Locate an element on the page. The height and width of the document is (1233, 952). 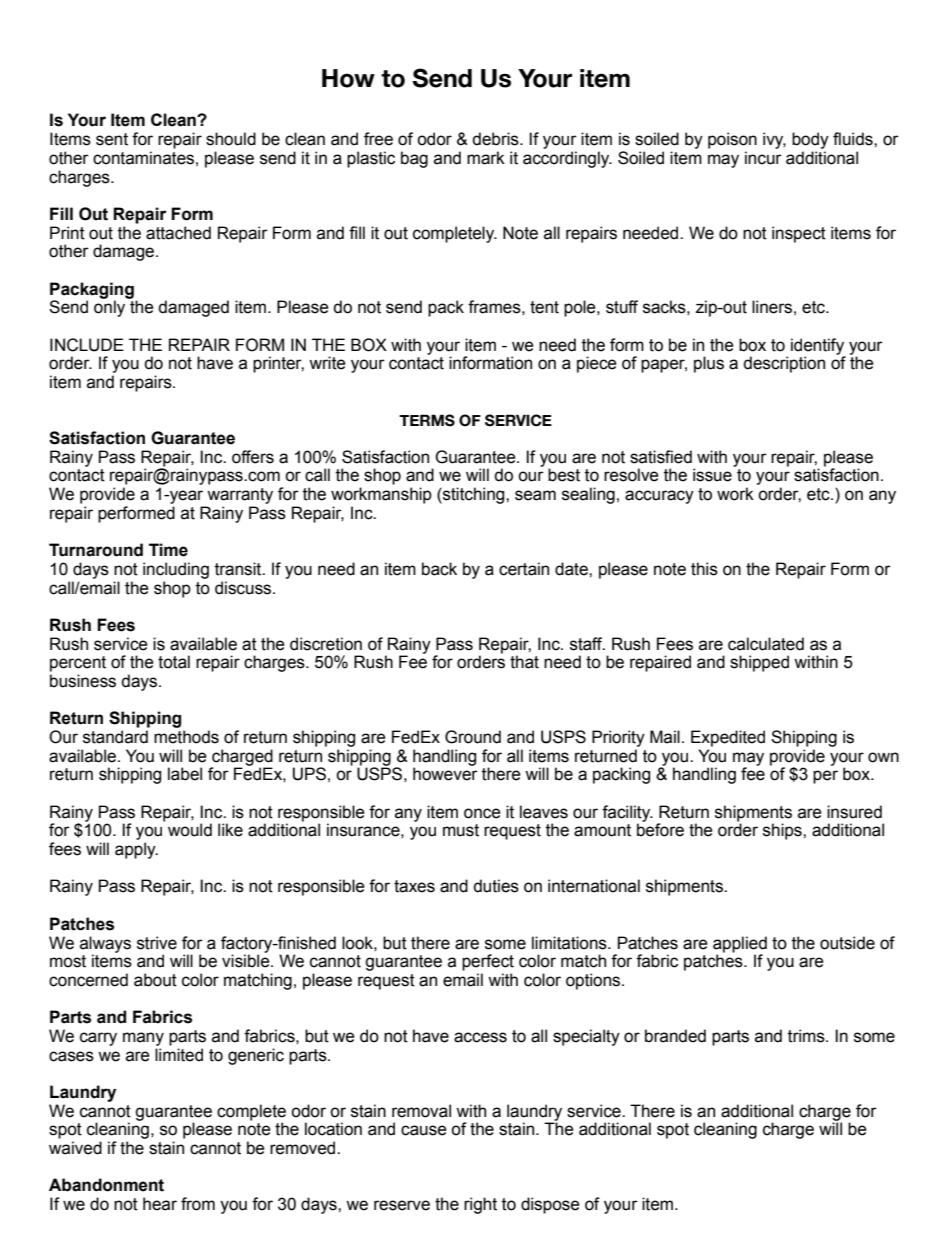
total is located at coordinates (174, 662).
